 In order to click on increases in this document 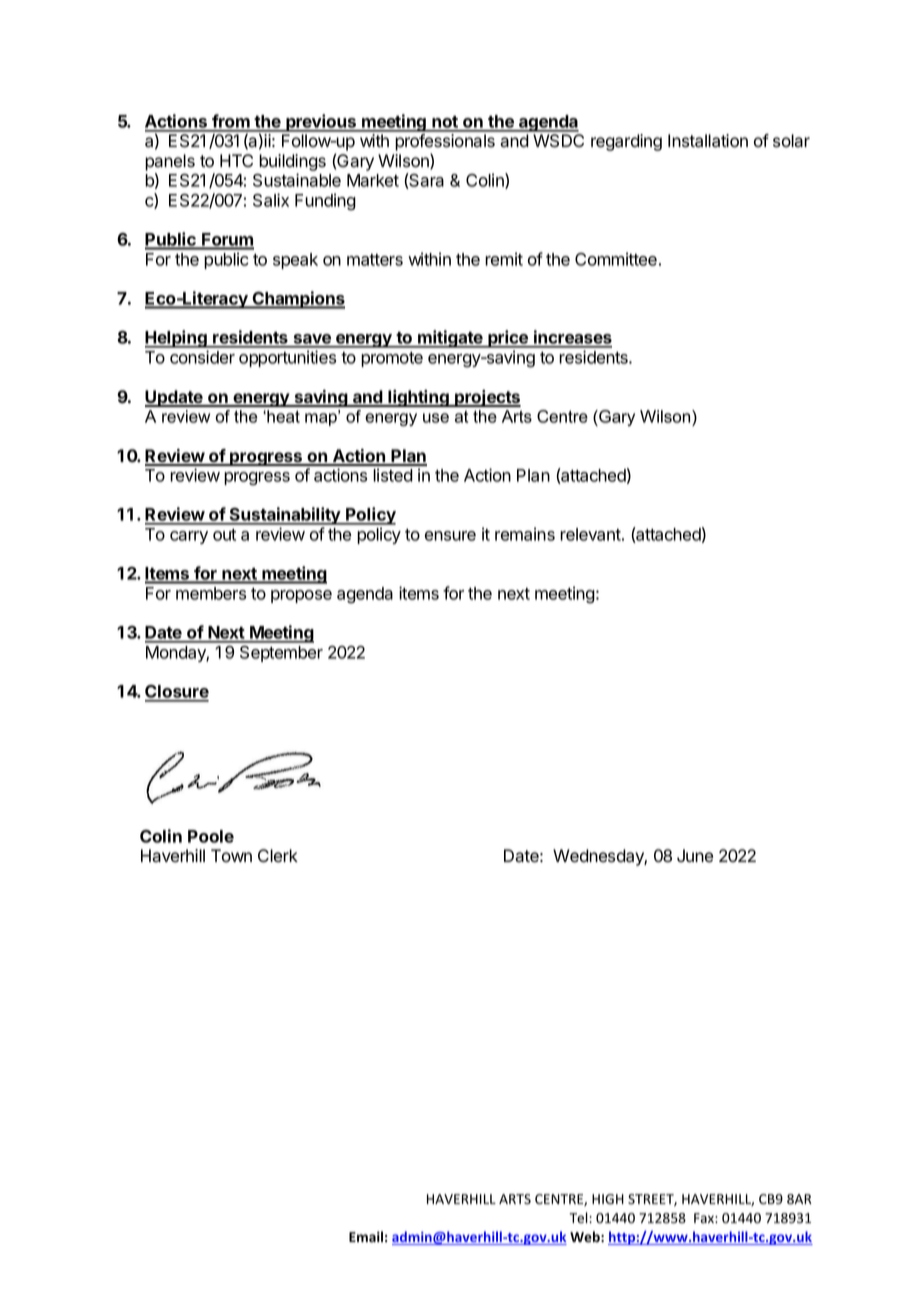, I will do `click(572, 338)`.
